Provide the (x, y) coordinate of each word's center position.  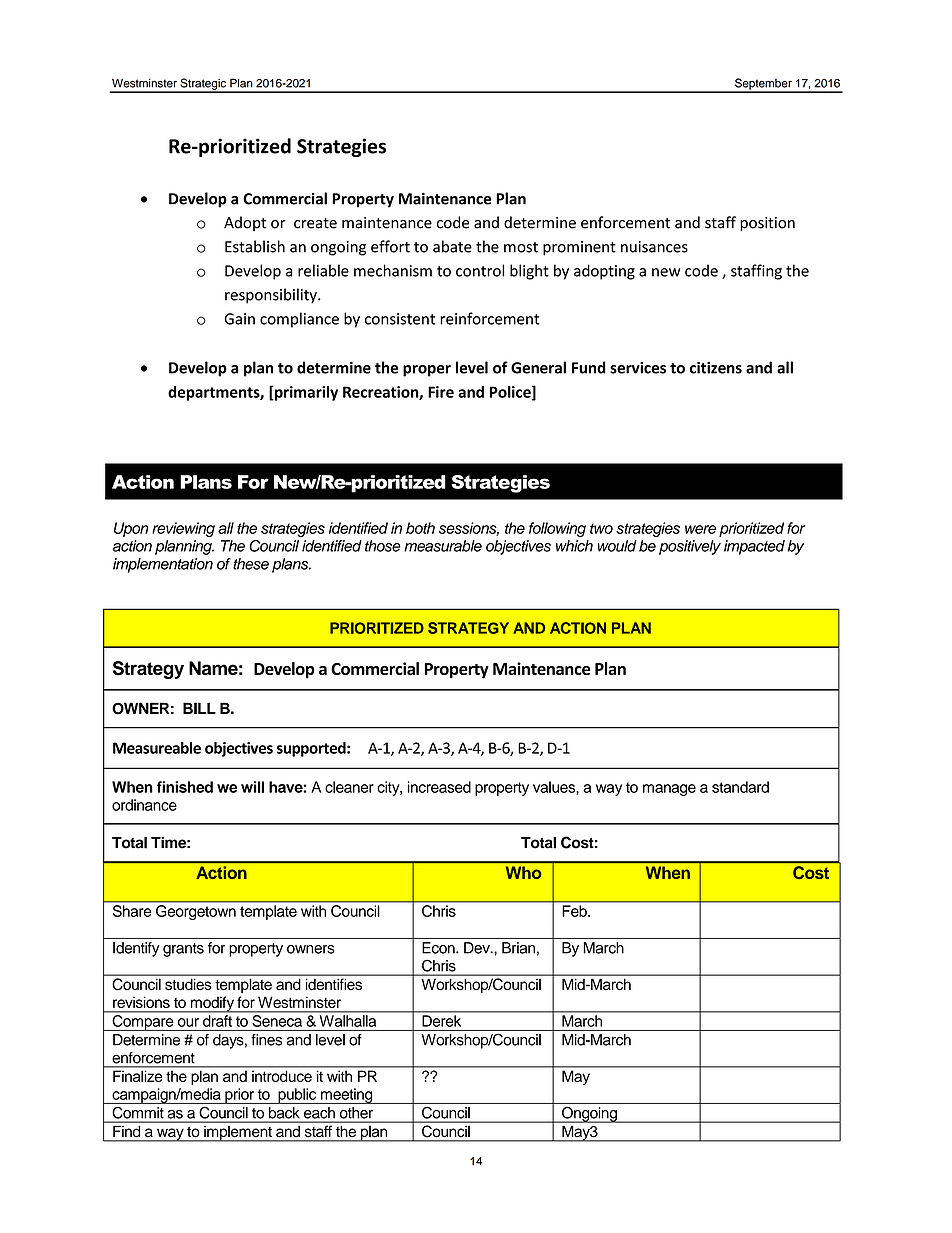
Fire (441, 392)
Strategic (203, 85)
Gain (239, 319)
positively (690, 547)
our (188, 1022)
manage (669, 790)
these (251, 564)
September (763, 85)
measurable (443, 546)
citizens (716, 368)
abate (452, 246)
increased (439, 787)
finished (185, 787)
